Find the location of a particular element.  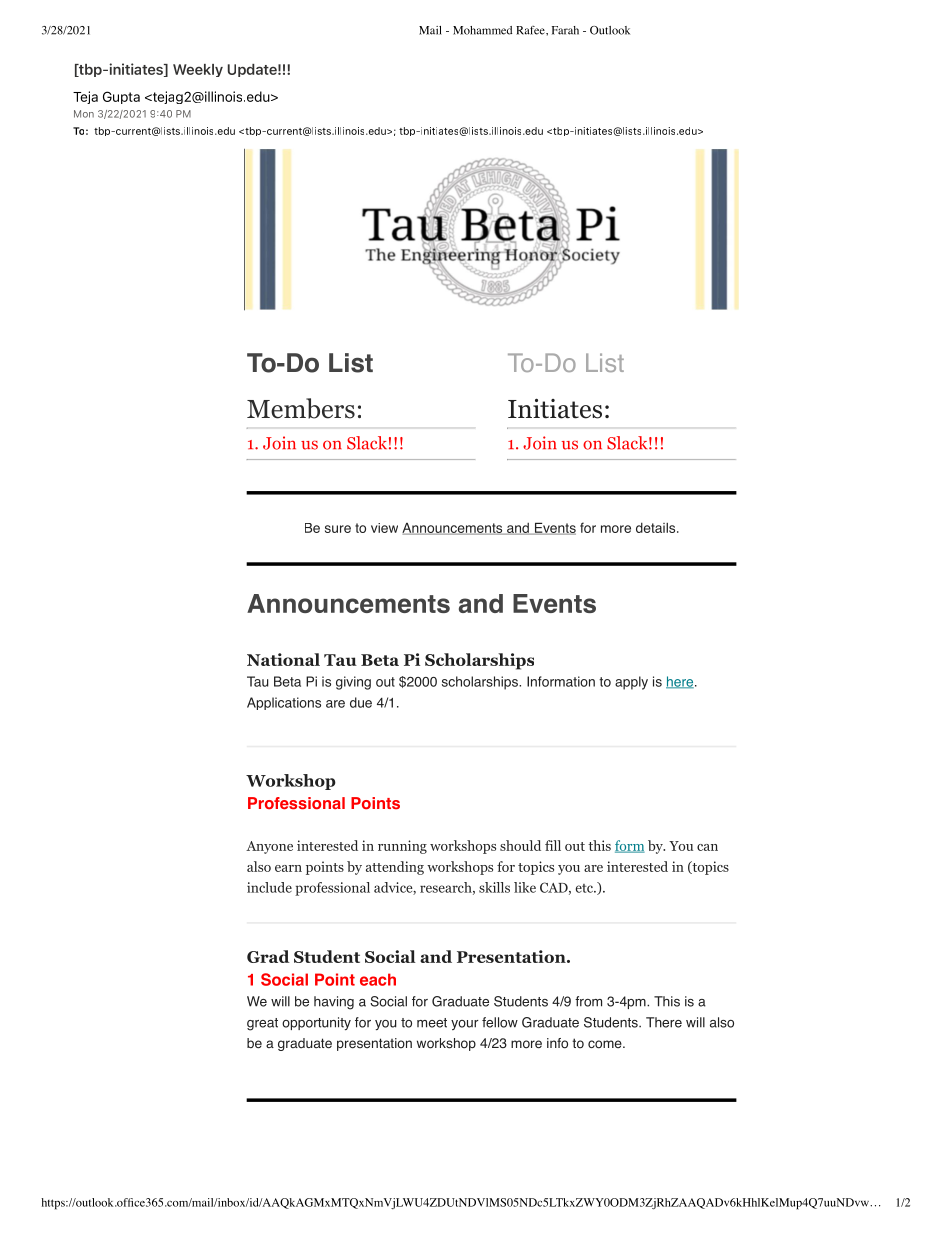

Mohammed is located at coordinates (482, 30).
